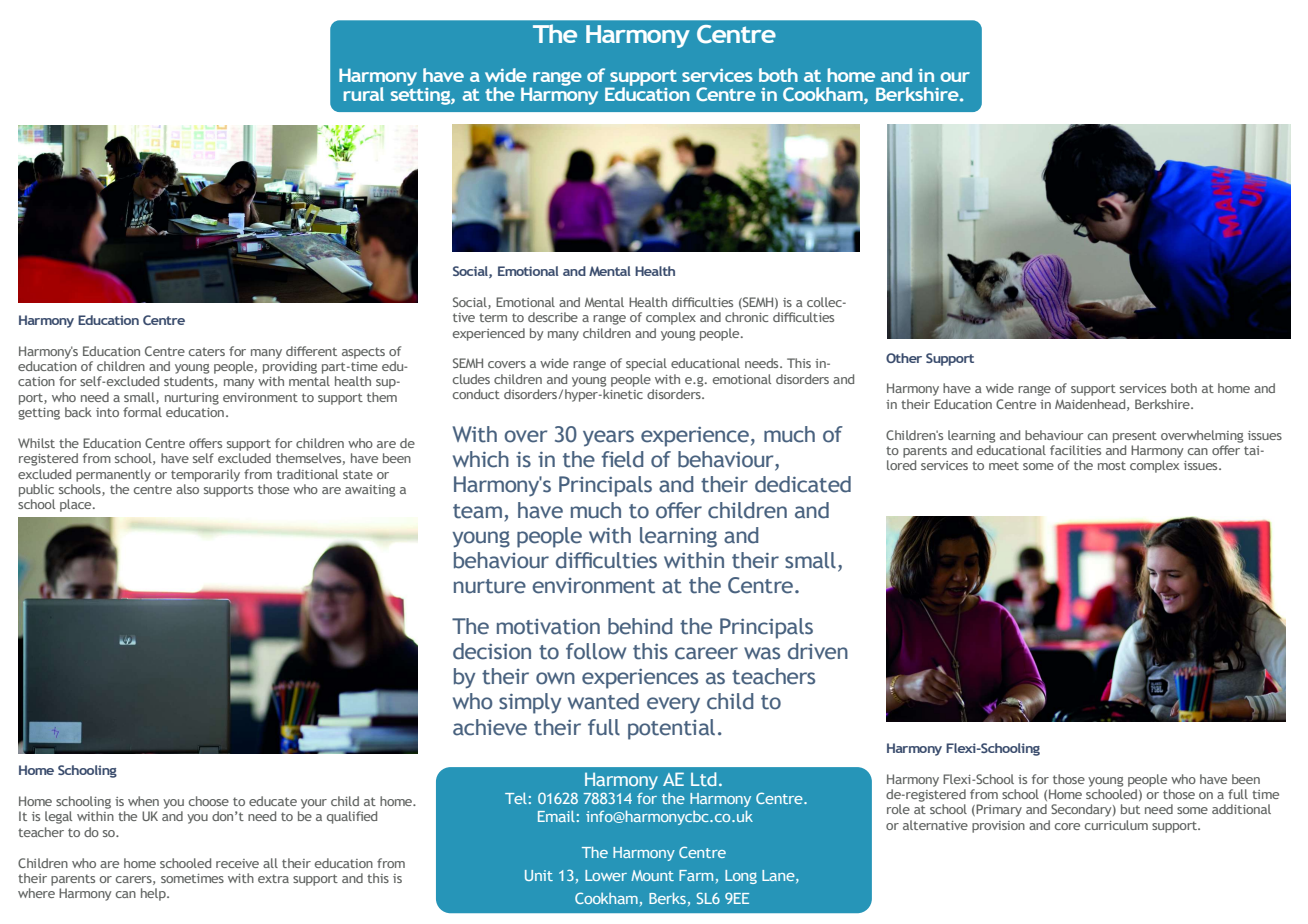  What do you see at coordinates (364, 94) in the screenshot?
I see `rural` at bounding box center [364, 94].
